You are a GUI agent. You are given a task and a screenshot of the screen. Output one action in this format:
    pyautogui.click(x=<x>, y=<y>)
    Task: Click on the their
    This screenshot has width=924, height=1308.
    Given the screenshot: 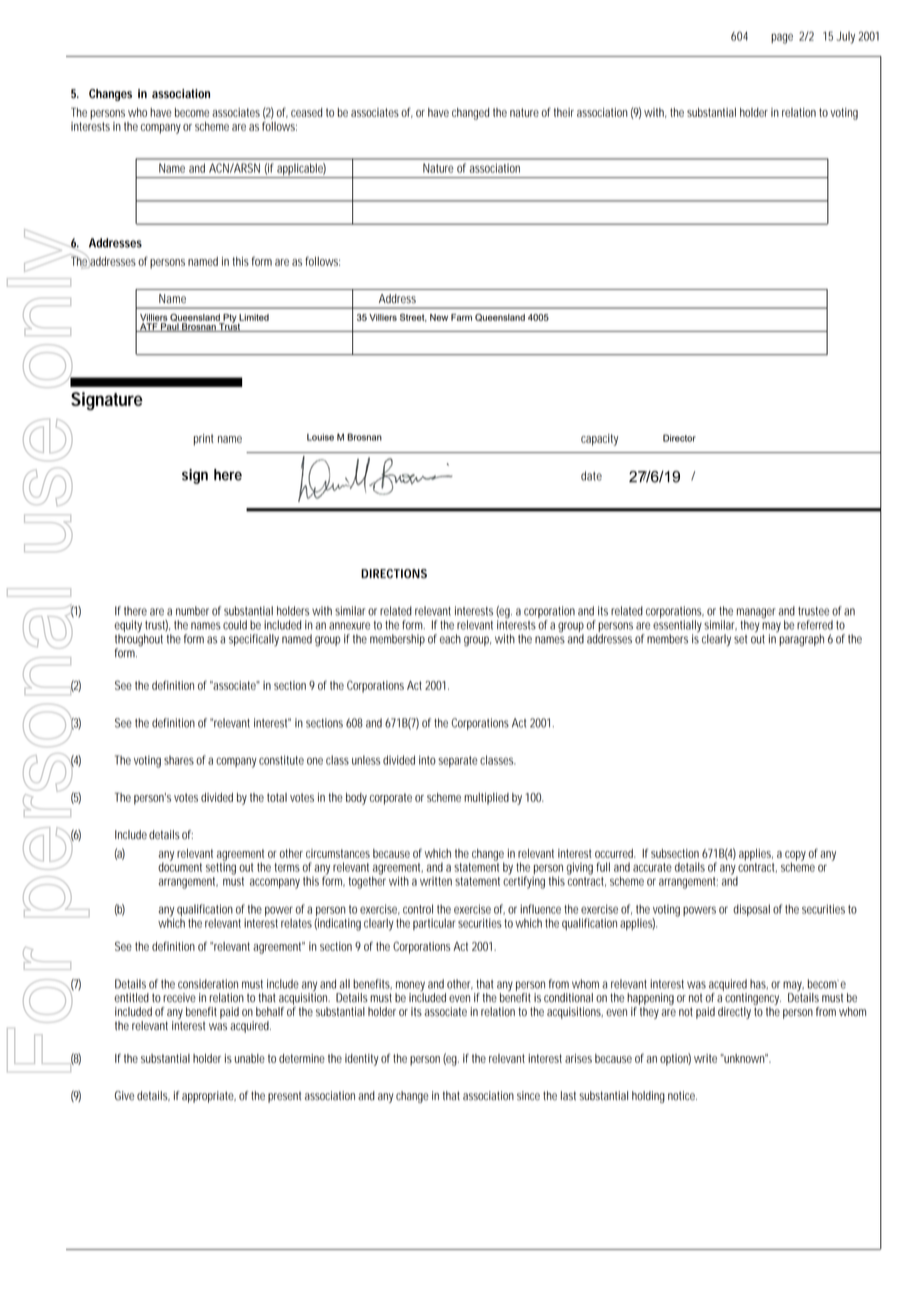 What is the action you would take?
    pyautogui.click(x=564, y=112)
